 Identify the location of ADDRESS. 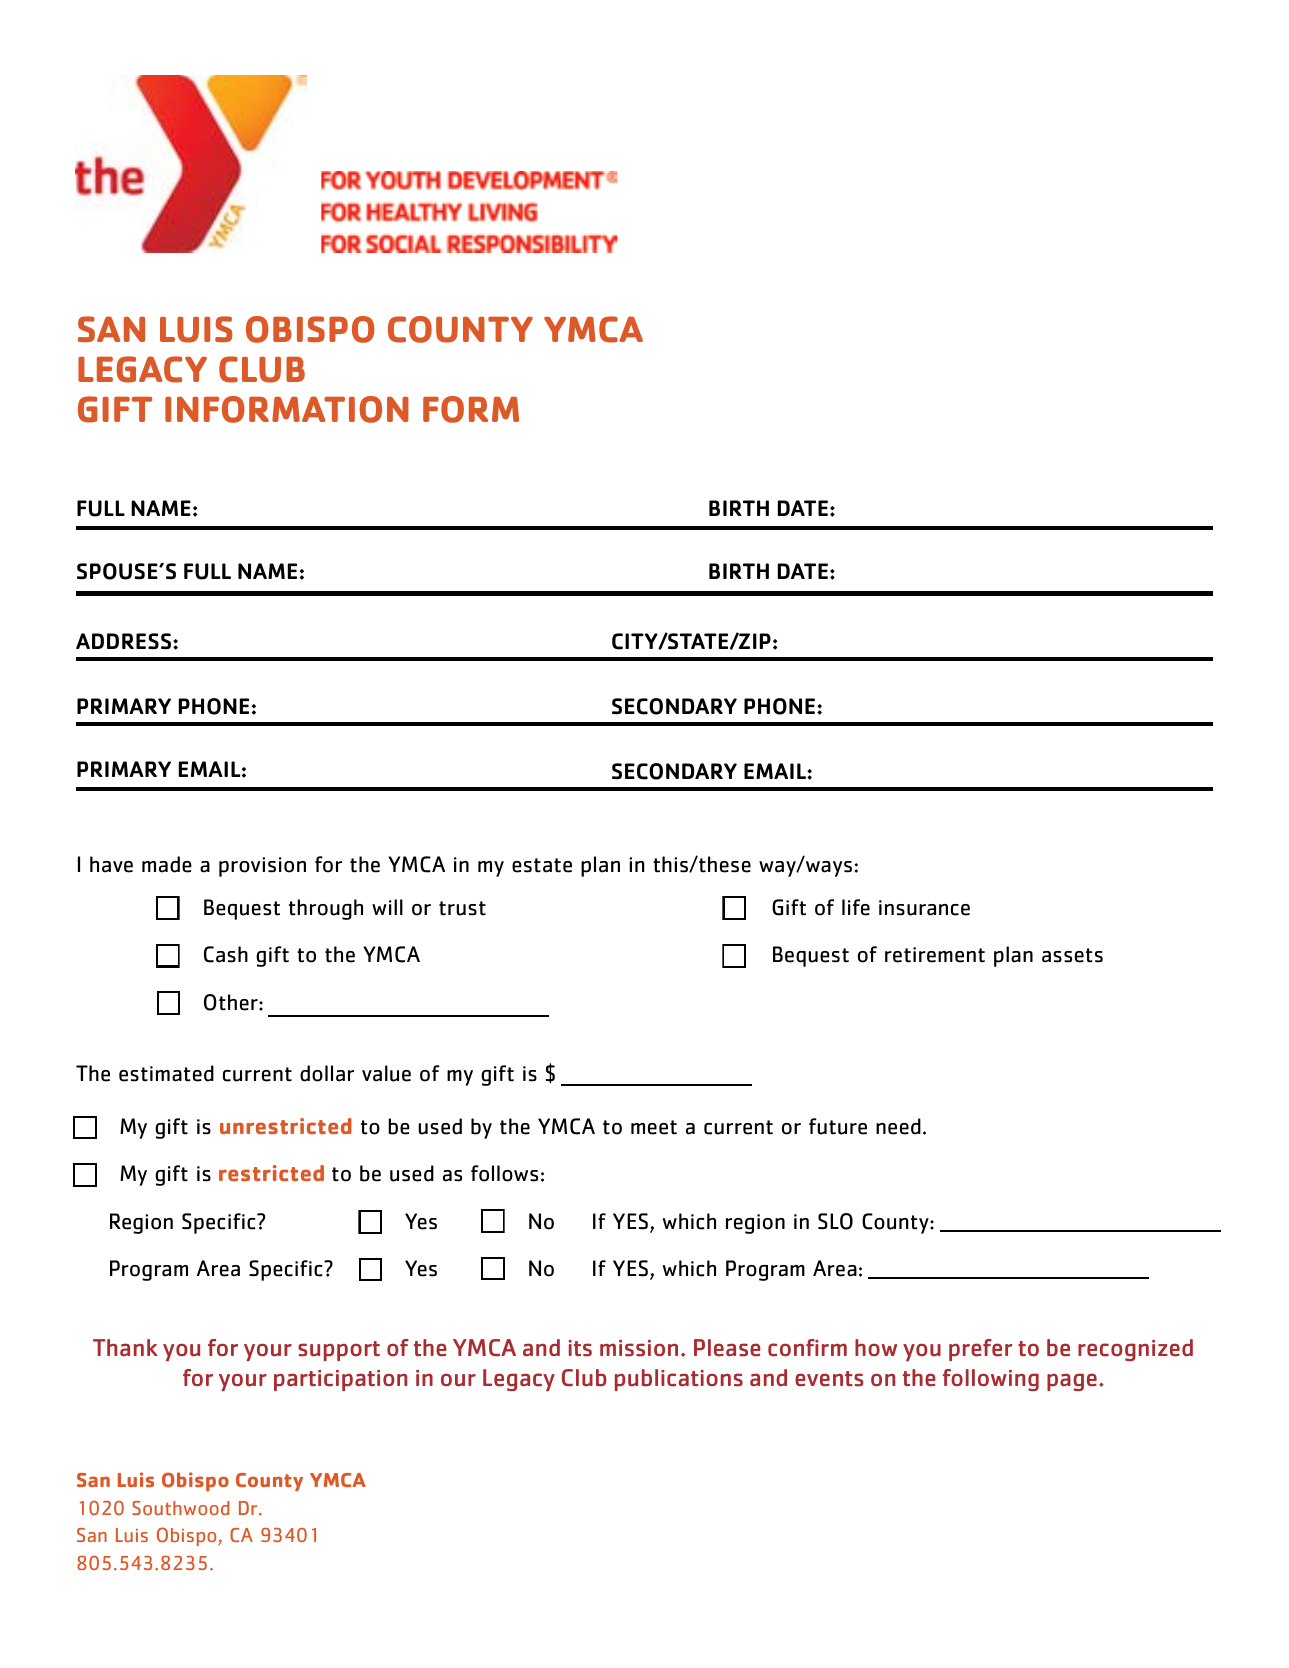
(123, 641).
